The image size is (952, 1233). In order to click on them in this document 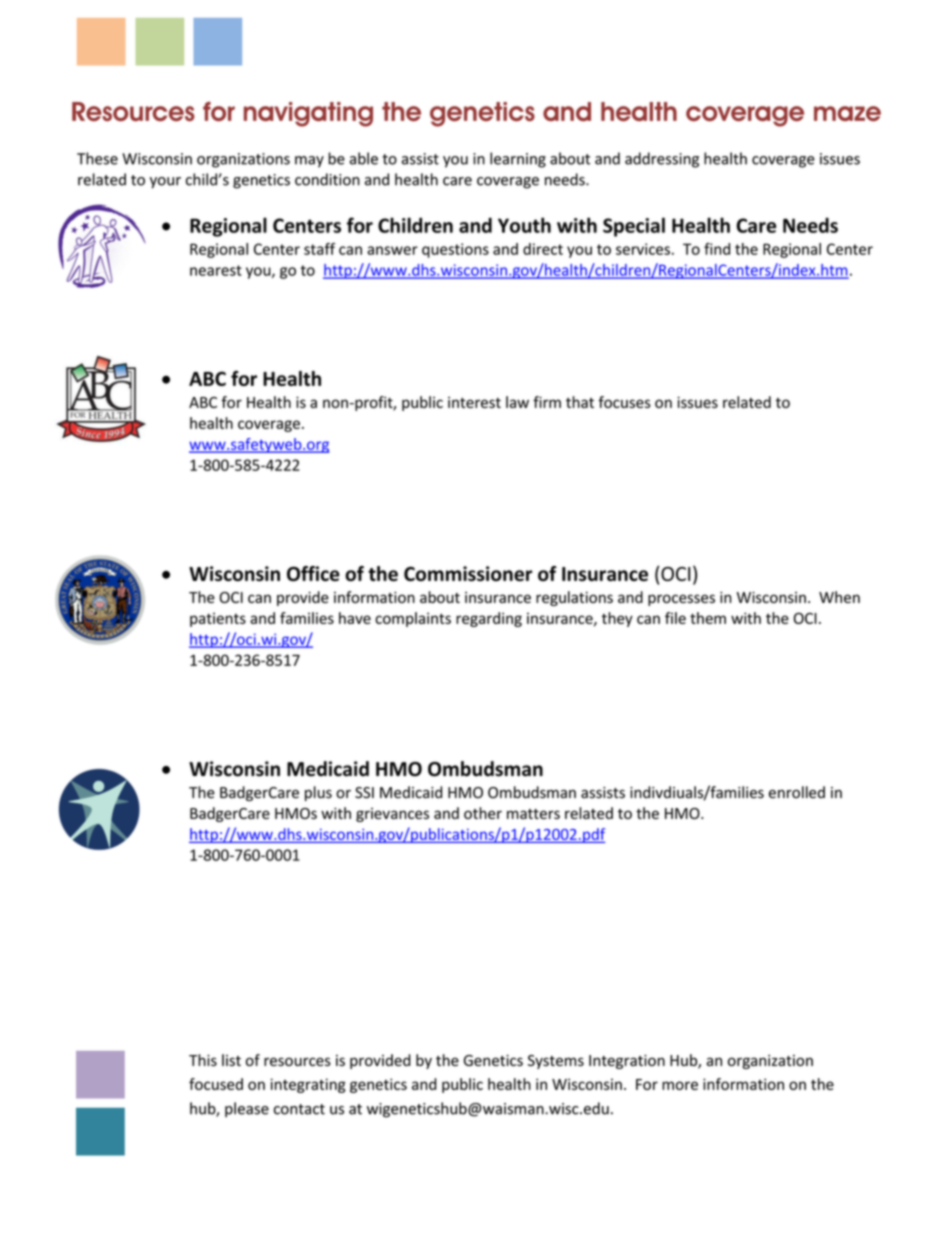, I will do `click(708, 618)`.
